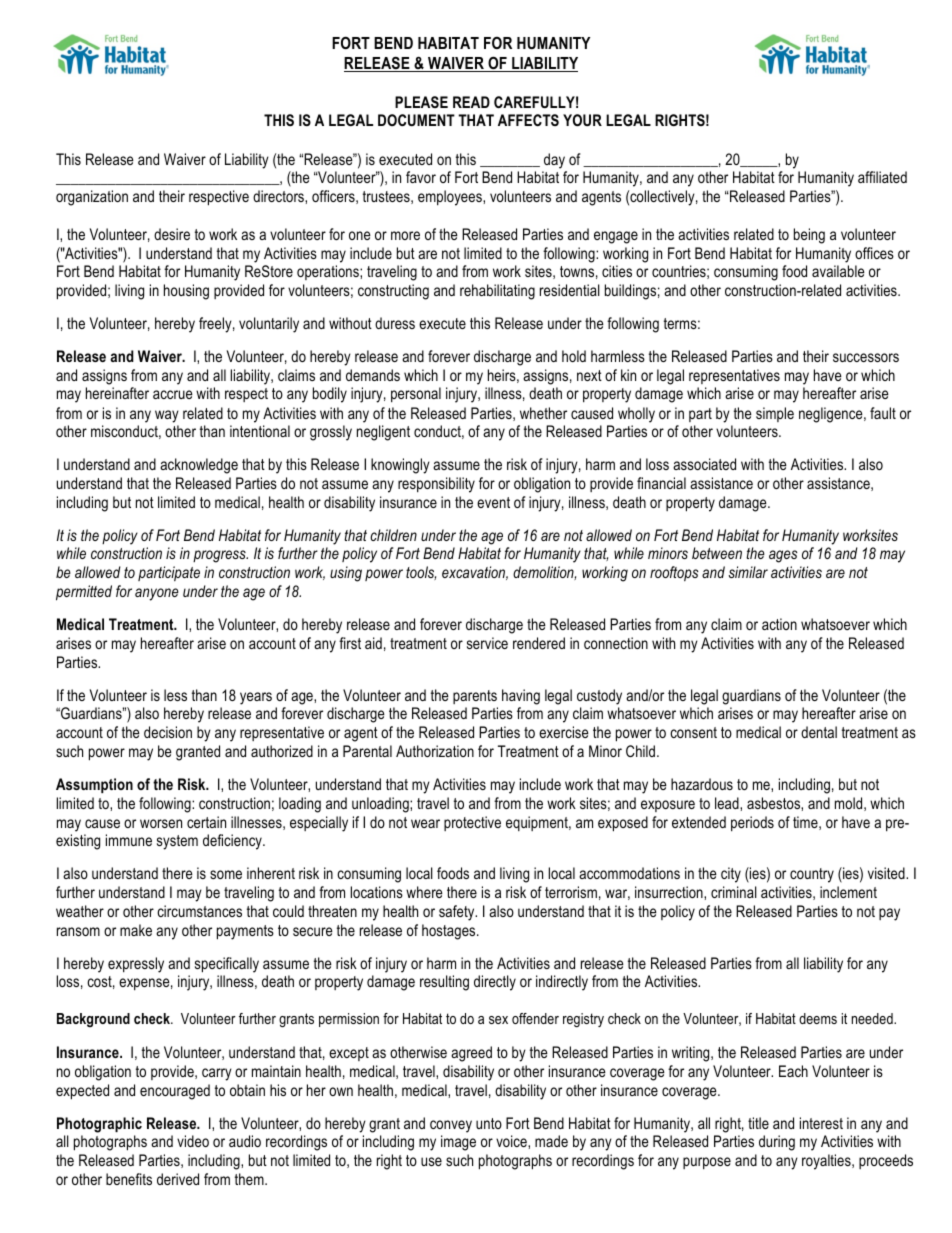 The image size is (952, 1233). What do you see at coordinates (199, 466) in the screenshot?
I see `acknowledge` at bounding box center [199, 466].
